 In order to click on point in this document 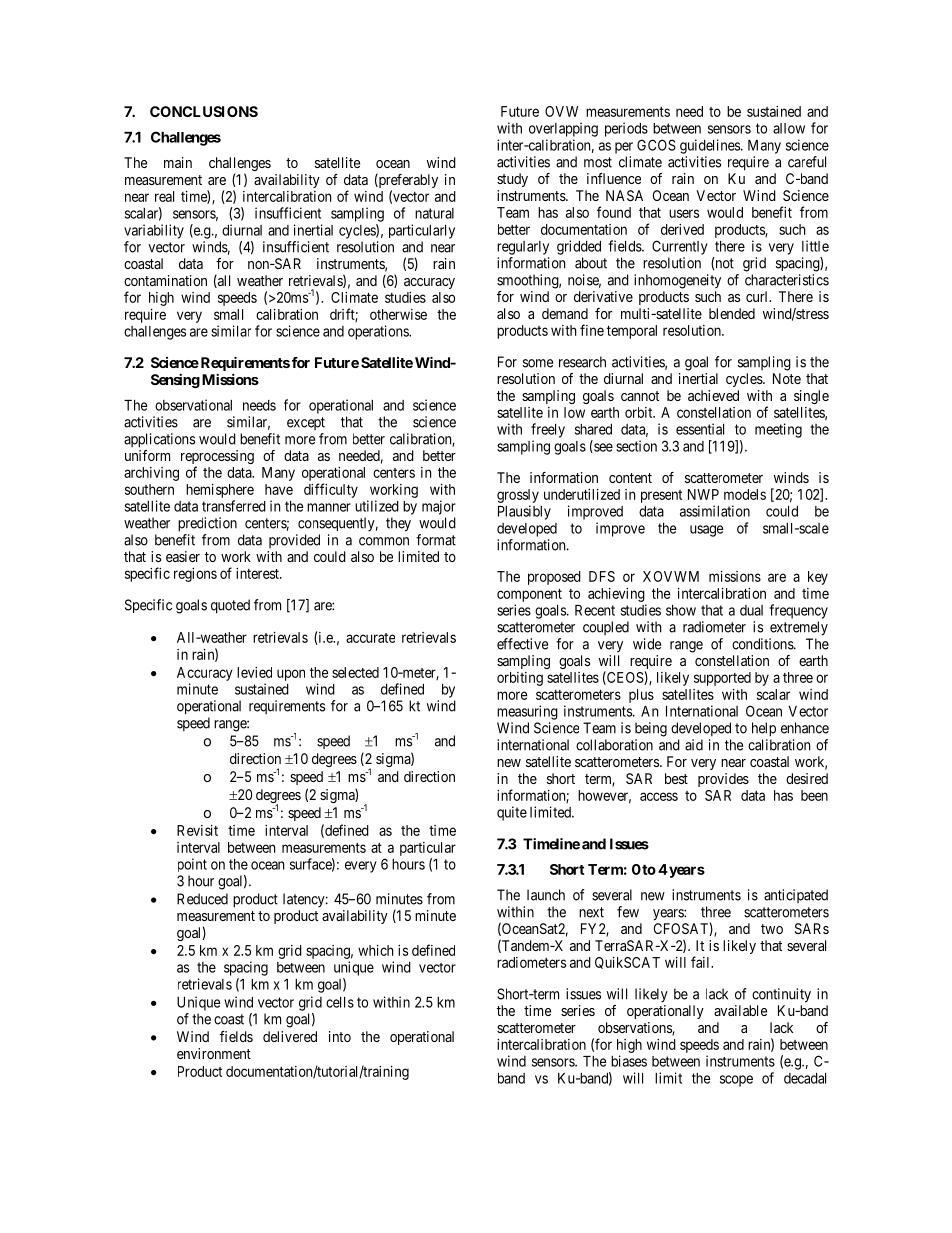, I will do `click(192, 865)`.
